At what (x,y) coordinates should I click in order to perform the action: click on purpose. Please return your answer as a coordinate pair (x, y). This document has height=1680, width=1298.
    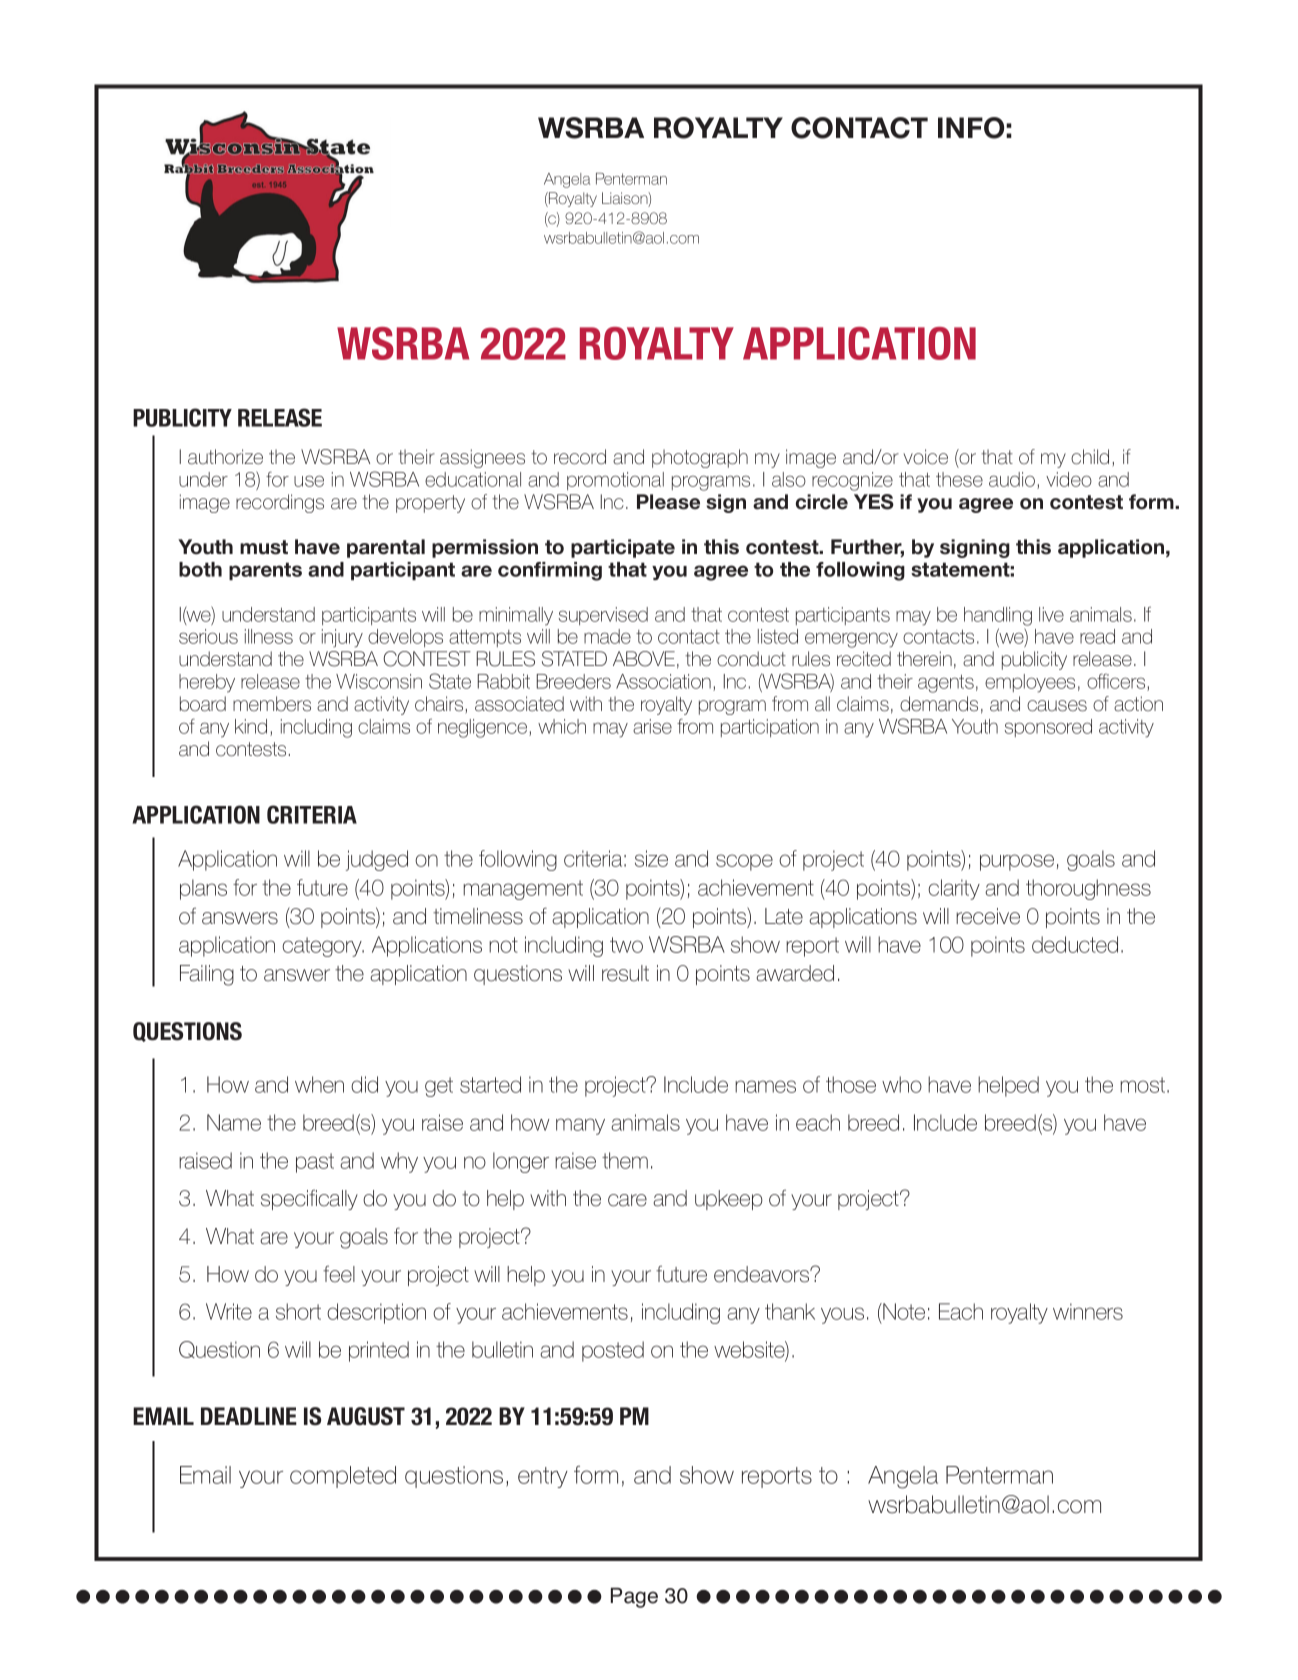
    Looking at the image, I should click on (1017, 862).
